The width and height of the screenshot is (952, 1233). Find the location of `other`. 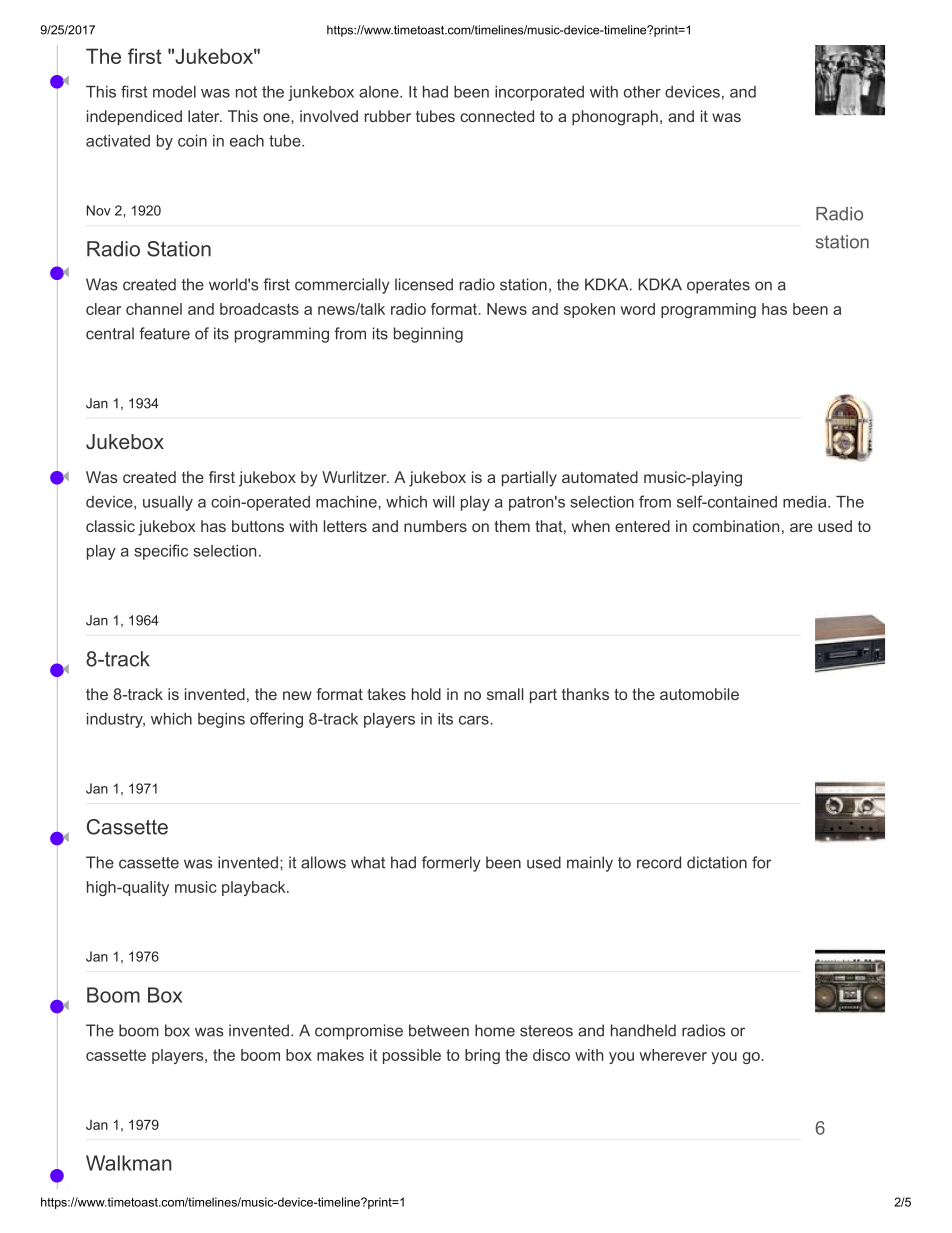

other is located at coordinates (642, 92).
